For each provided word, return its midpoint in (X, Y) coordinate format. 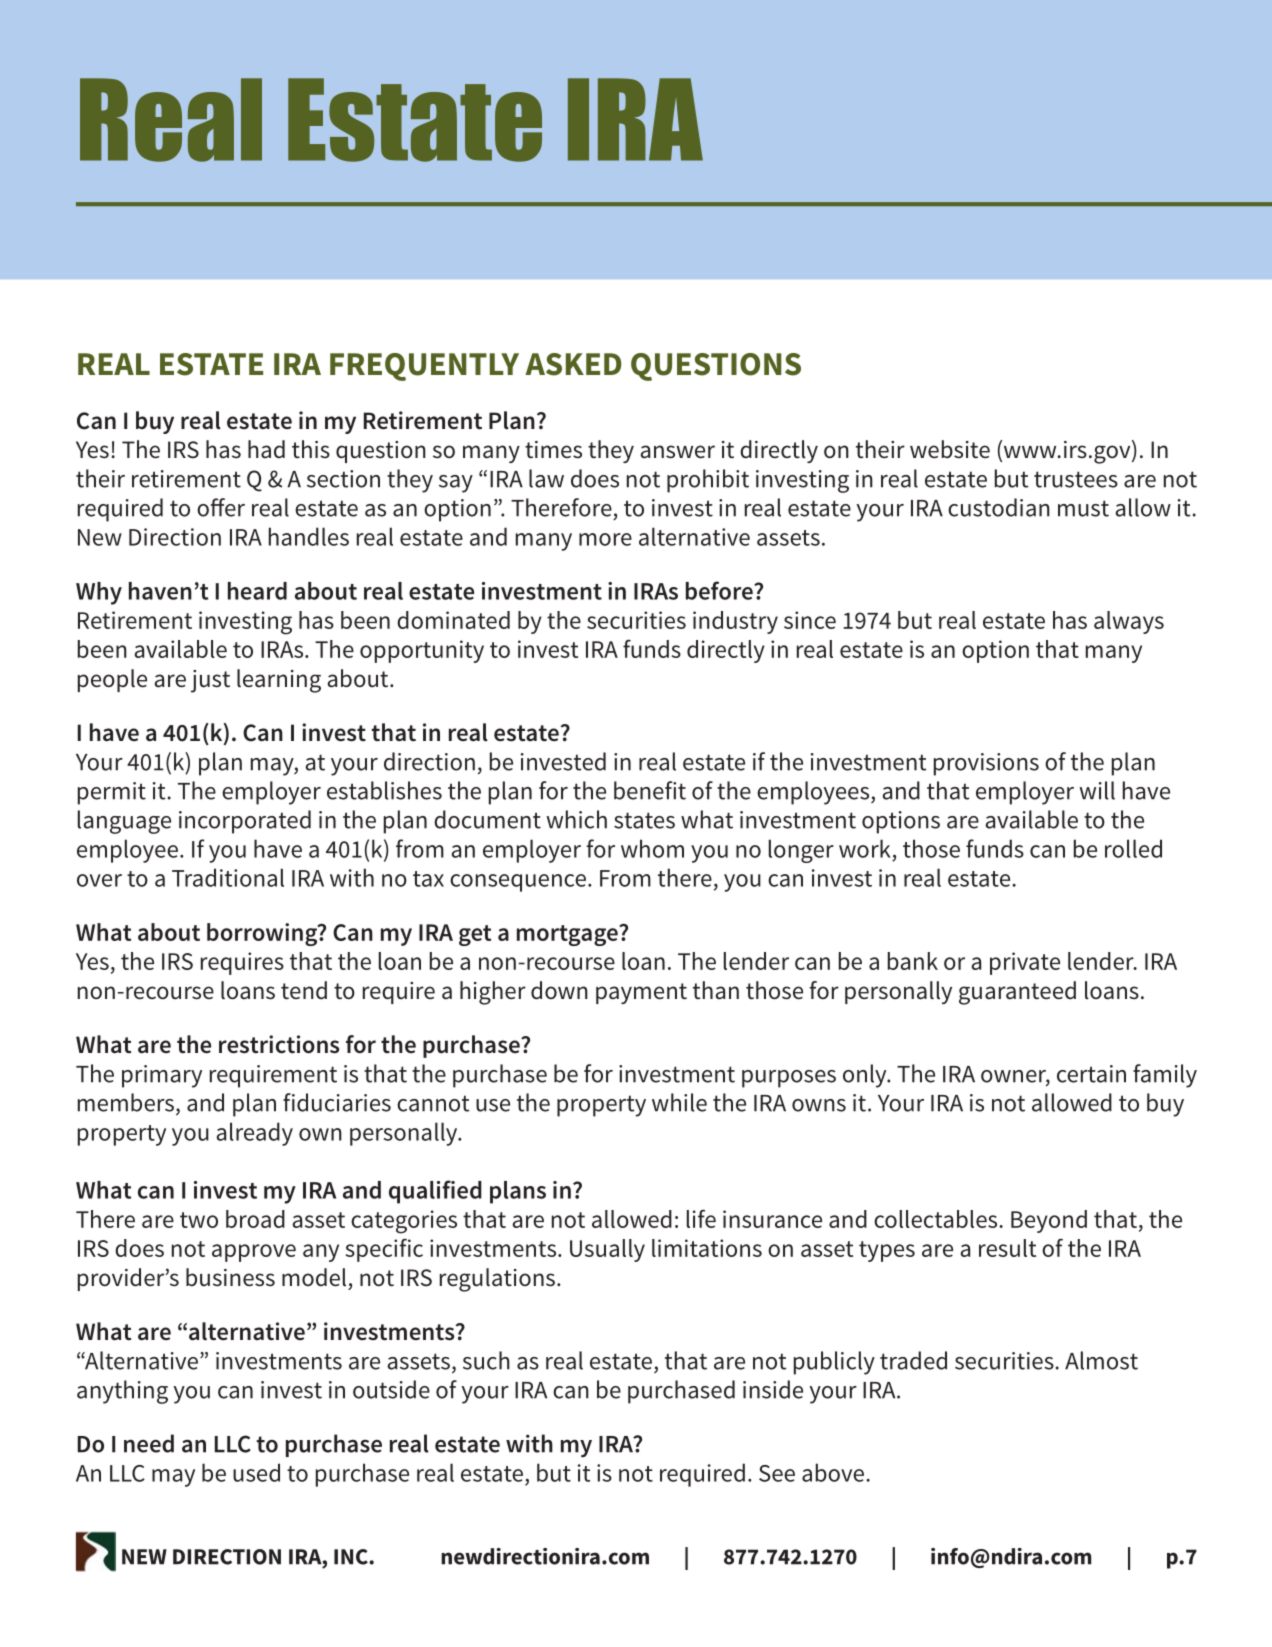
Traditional (228, 877)
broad (255, 1219)
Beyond (1049, 1221)
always (1129, 622)
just (210, 681)
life (701, 1218)
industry (735, 622)
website (950, 449)
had (266, 449)
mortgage (568, 935)
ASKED (573, 364)
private (1025, 963)
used (256, 1472)
